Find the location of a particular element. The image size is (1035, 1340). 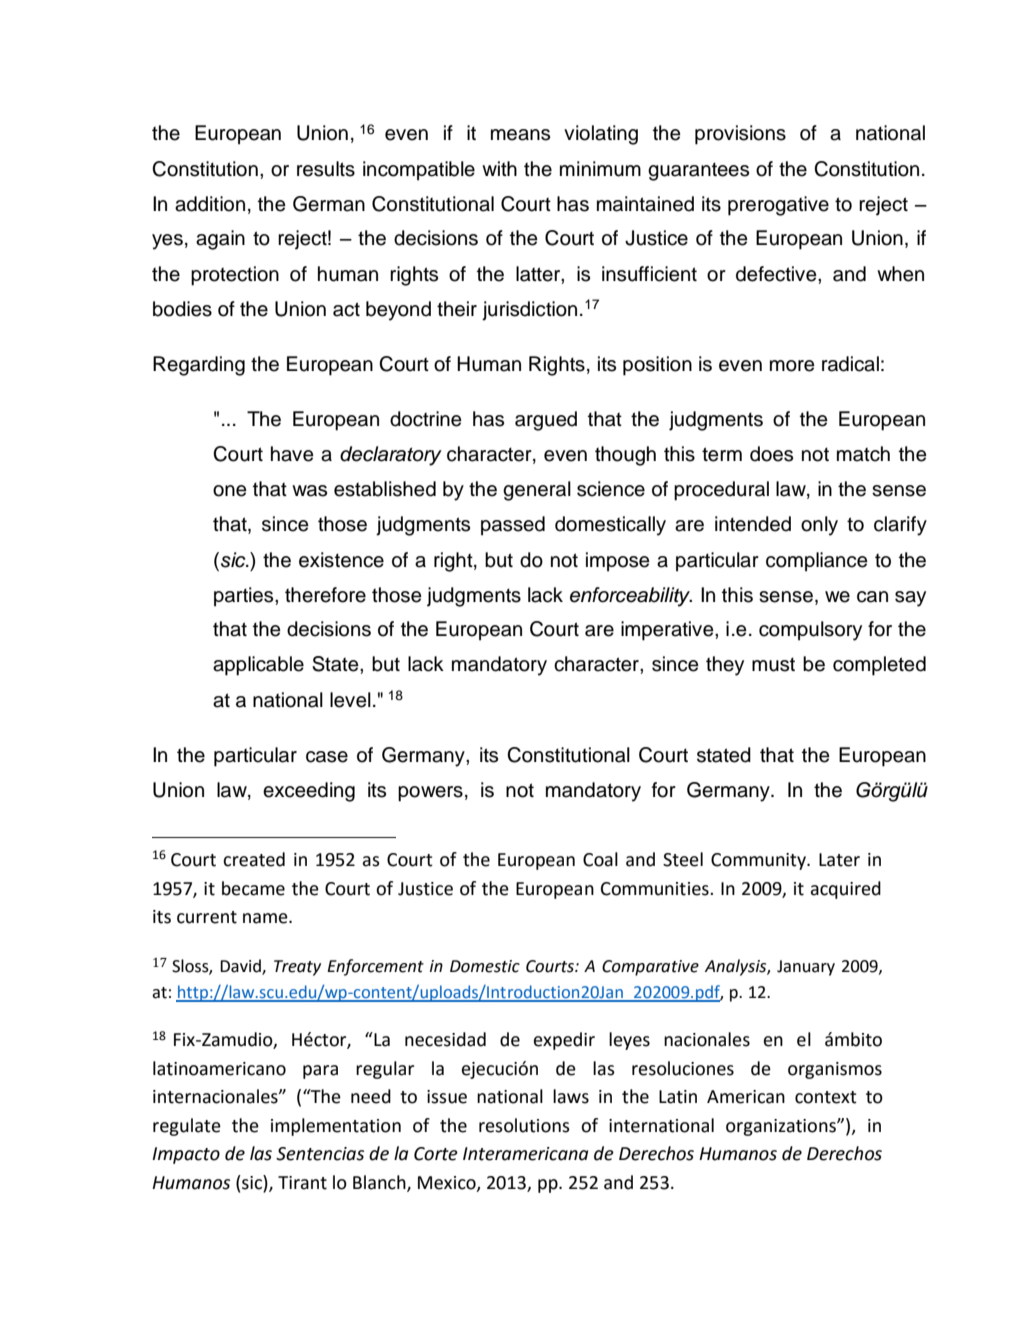

enforceability is located at coordinates (631, 597).
